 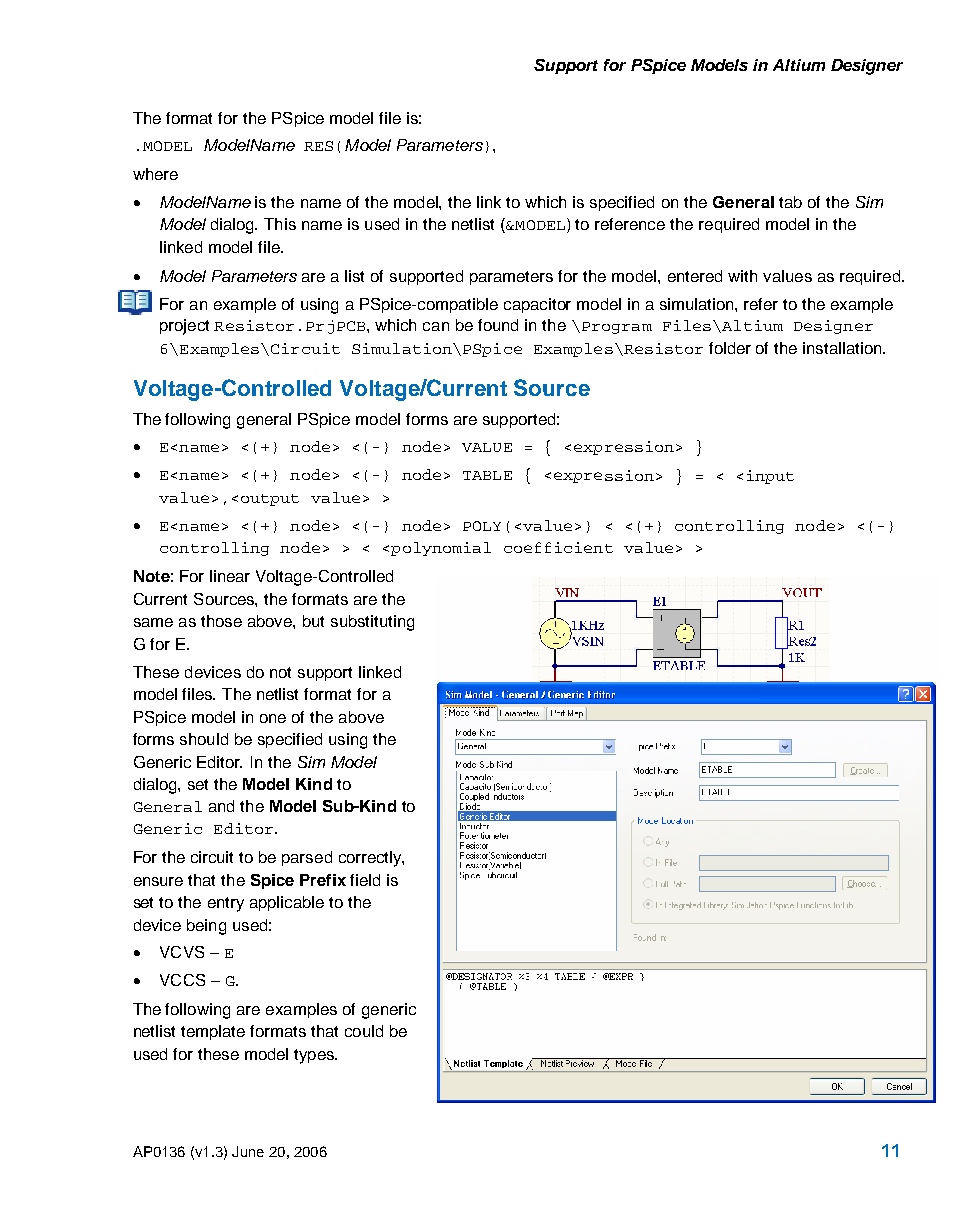 What do you see at coordinates (248, 1151) in the screenshot?
I see `June` at bounding box center [248, 1151].
